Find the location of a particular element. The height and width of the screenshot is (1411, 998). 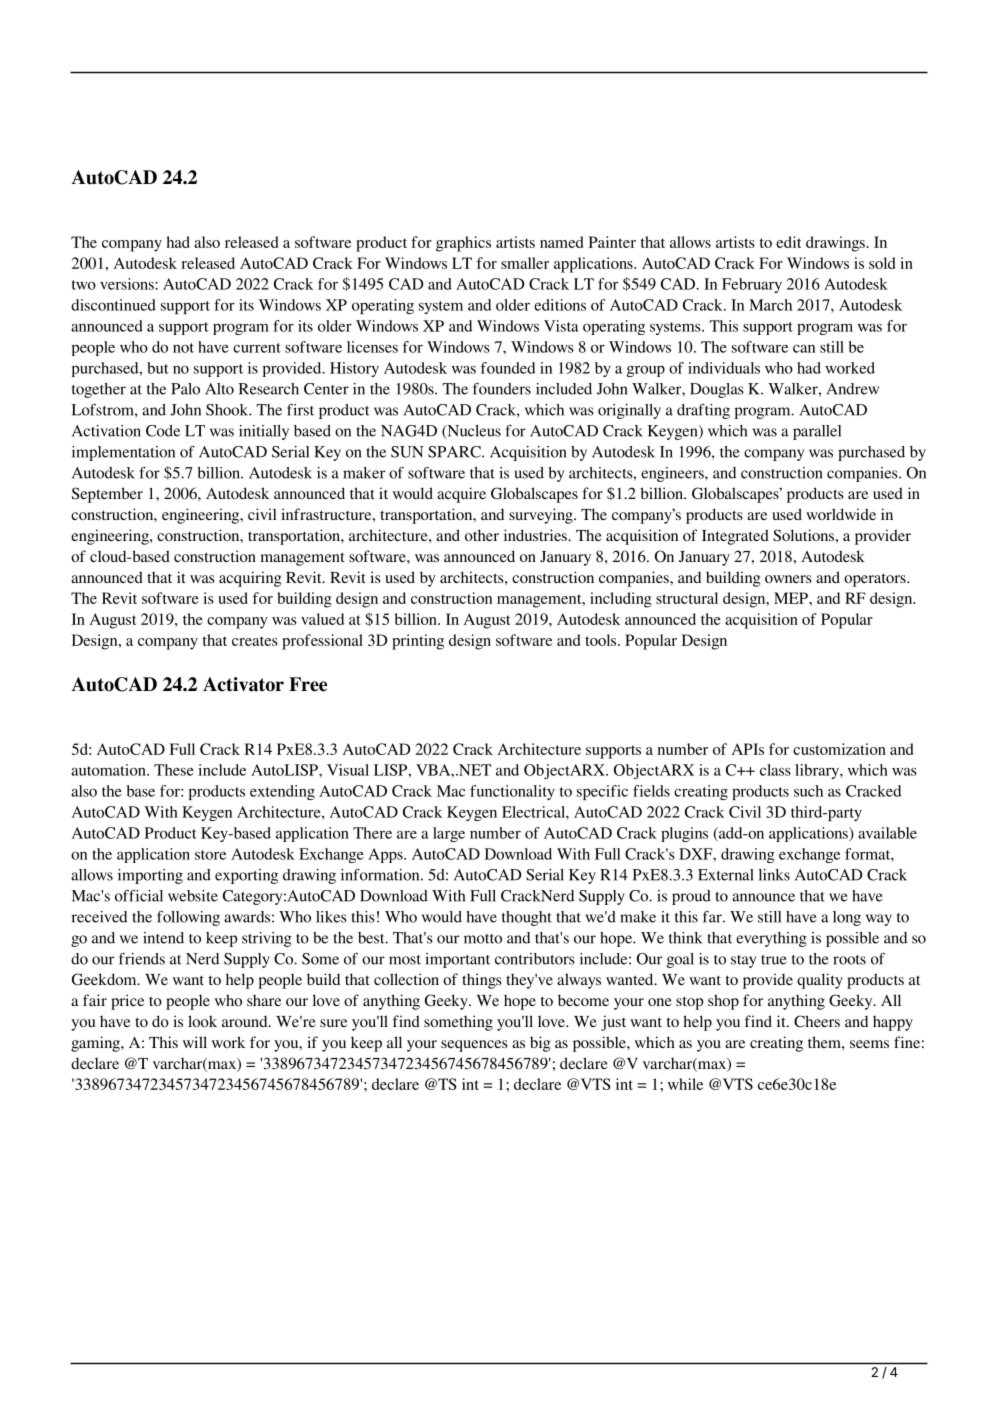

SPARC is located at coordinates (455, 452).
